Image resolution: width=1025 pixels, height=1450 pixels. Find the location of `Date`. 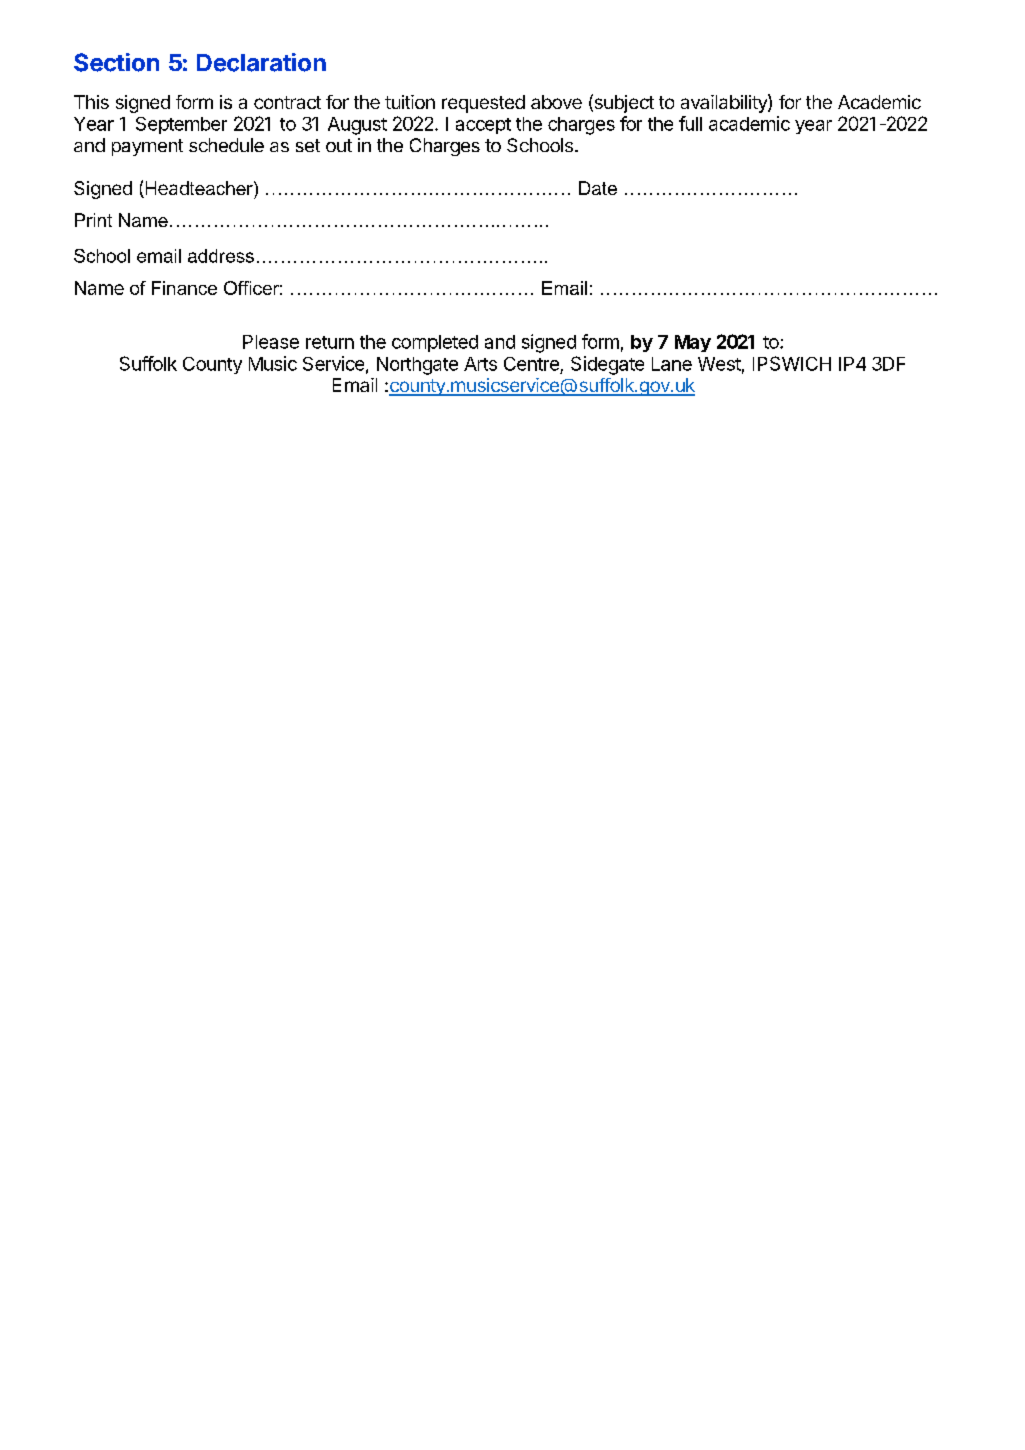

Date is located at coordinates (598, 188).
